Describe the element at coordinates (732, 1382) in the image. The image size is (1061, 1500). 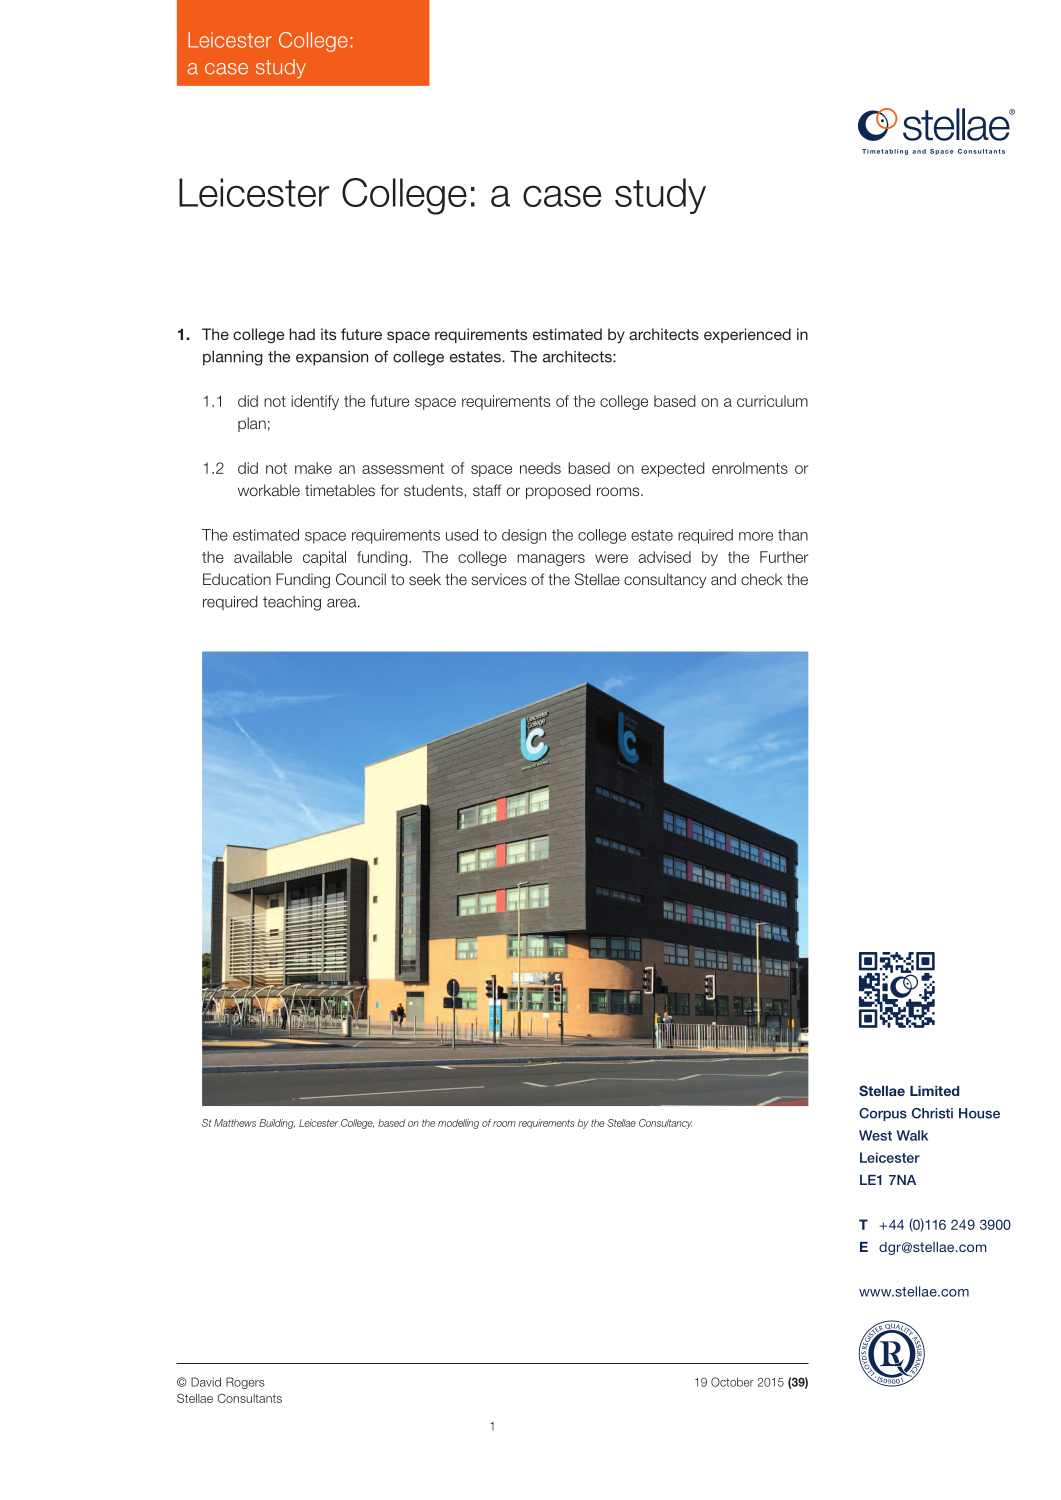
I see `October` at that location.
